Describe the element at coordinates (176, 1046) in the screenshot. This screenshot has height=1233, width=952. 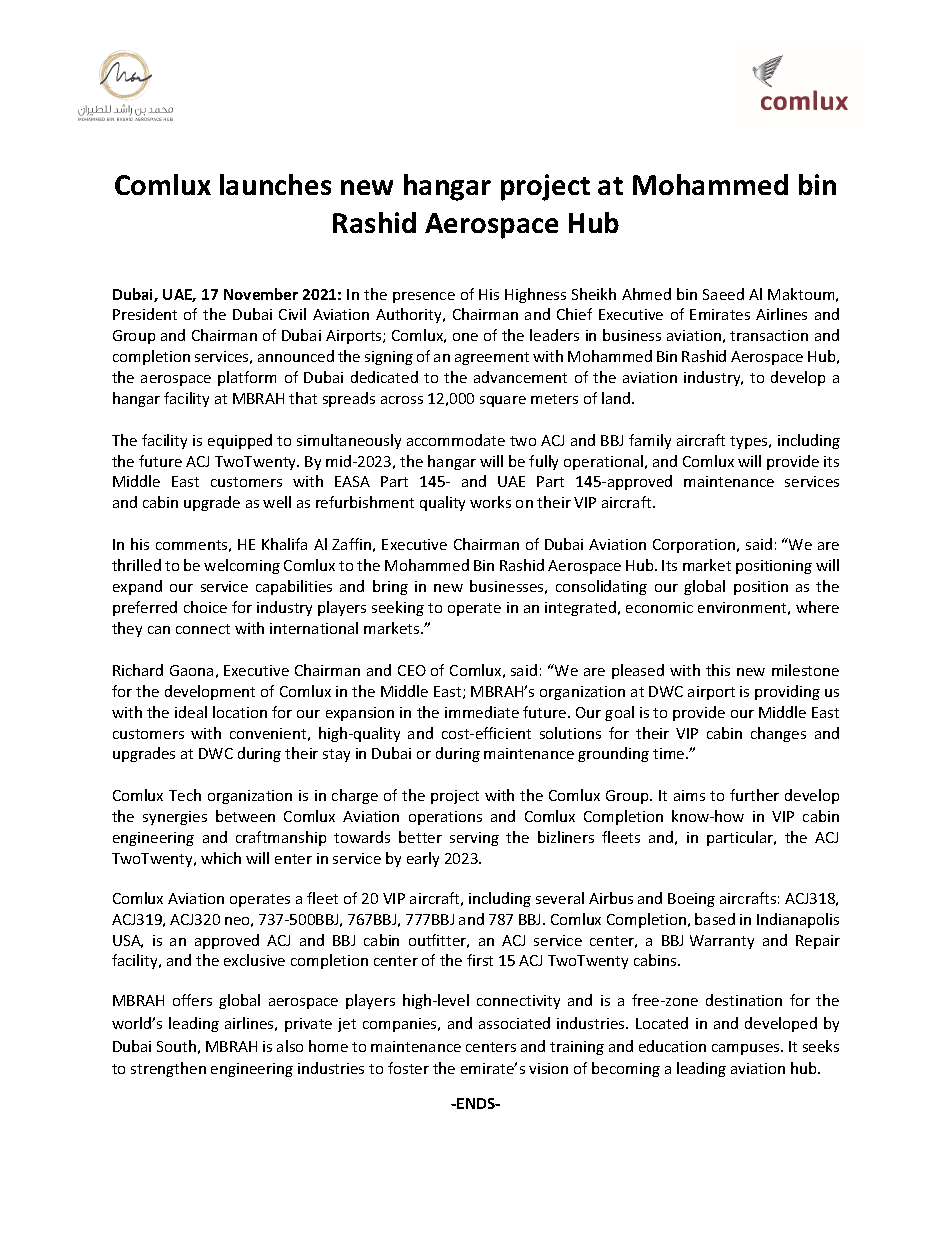
I see `South` at that location.
